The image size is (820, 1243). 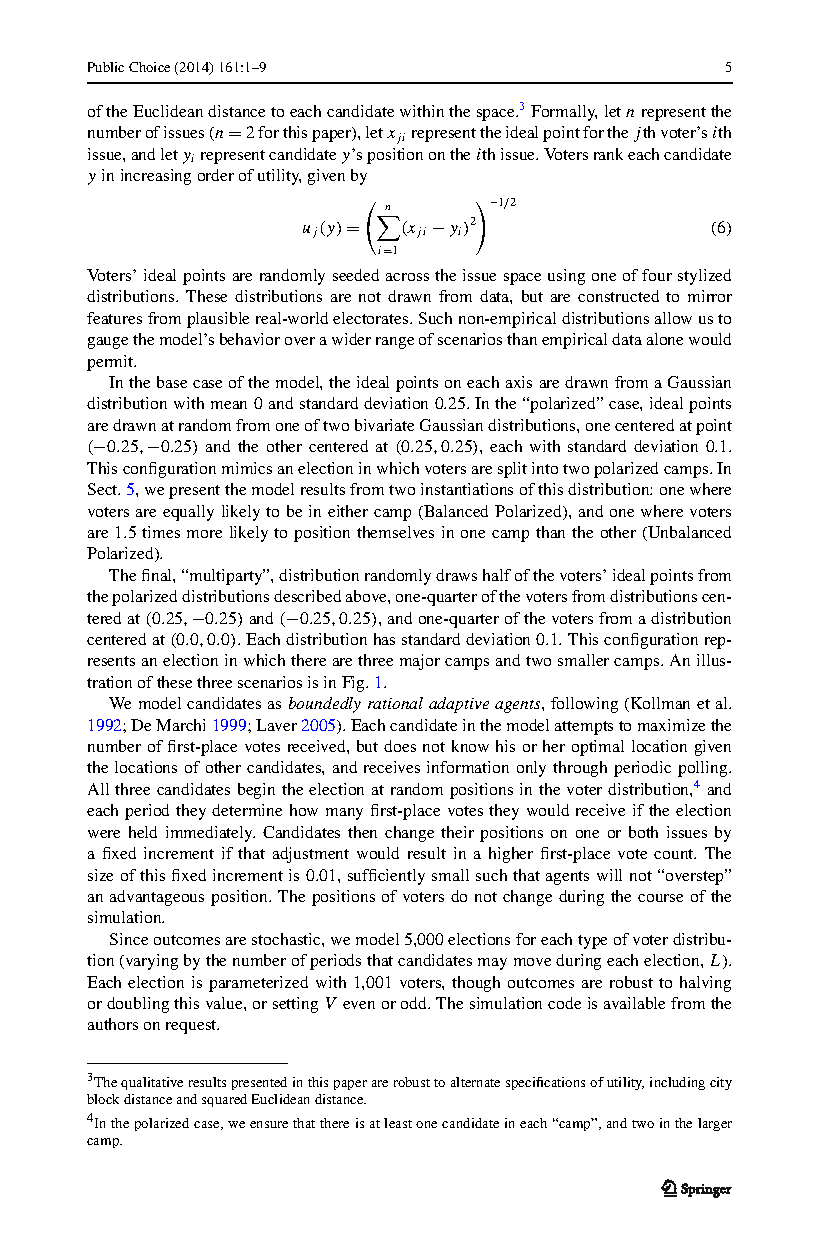 What do you see at coordinates (400, 746) in the screenshot?
I see `does` at bounding box center [400, 746].
